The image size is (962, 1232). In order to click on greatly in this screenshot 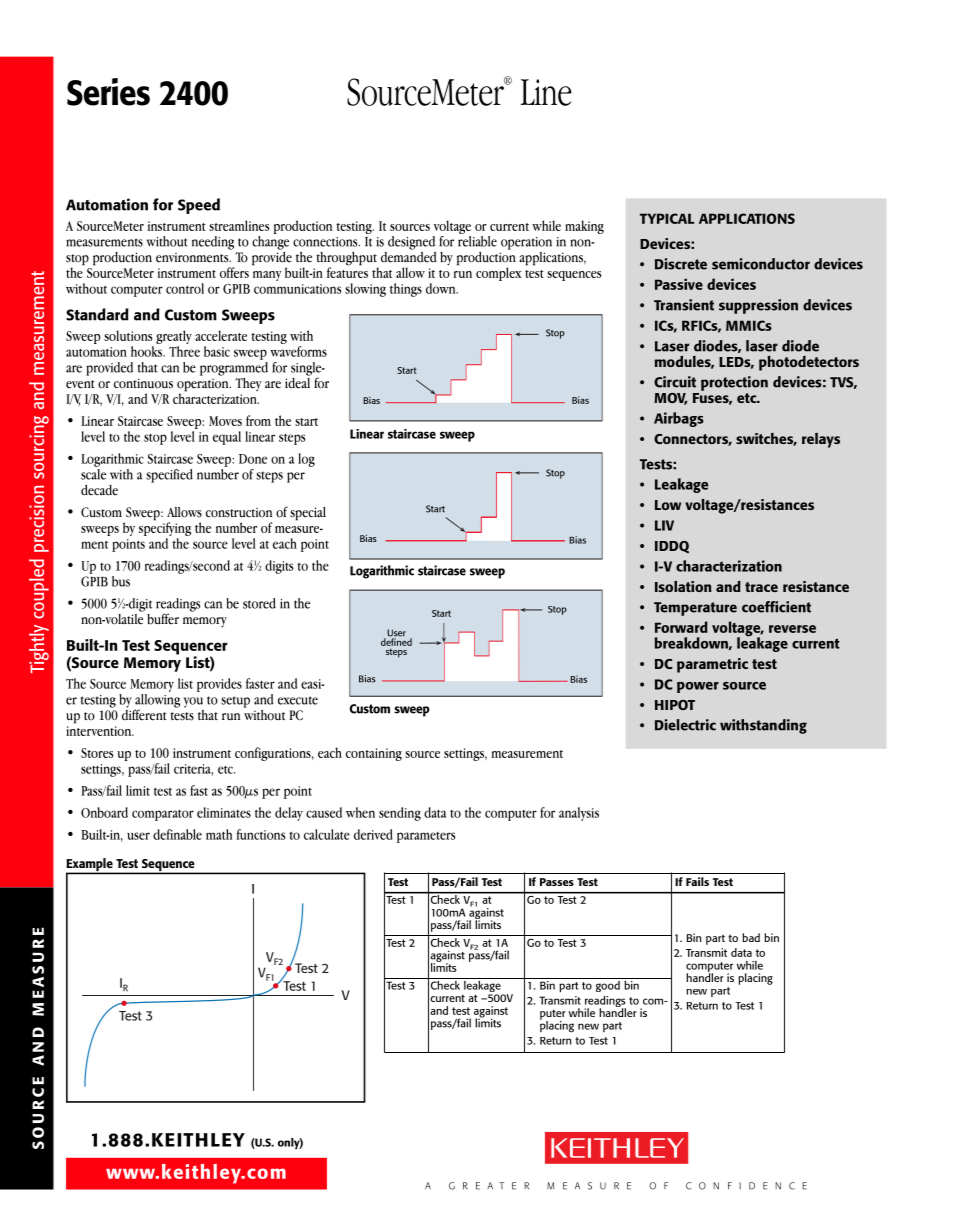, I will do `click(174, 338)`.
